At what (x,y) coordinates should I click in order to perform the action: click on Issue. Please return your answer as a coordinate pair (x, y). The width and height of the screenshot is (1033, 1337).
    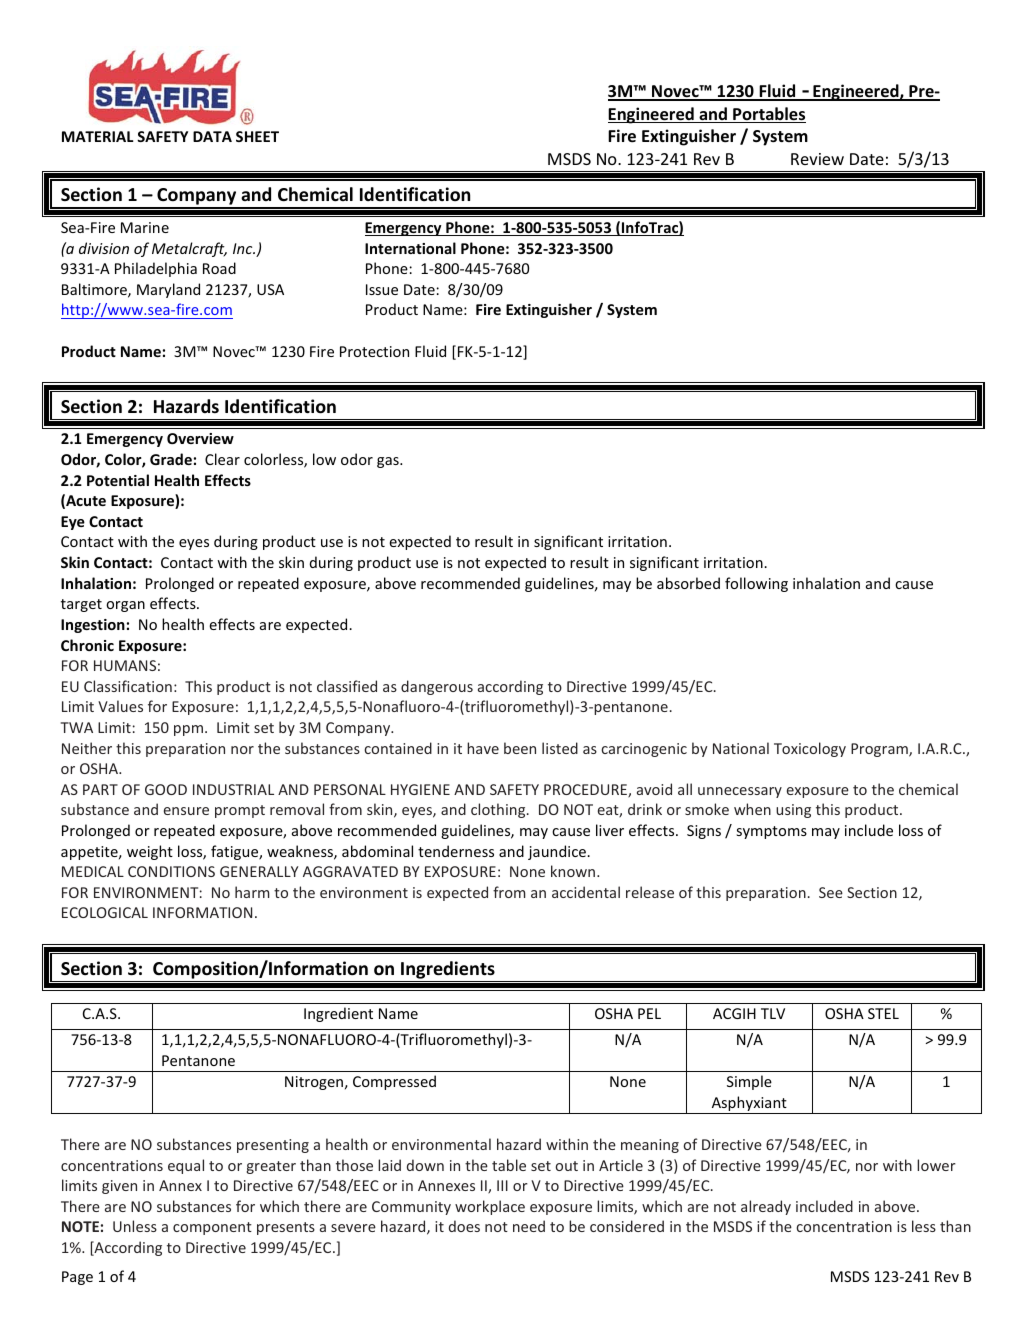
    Looking at the image, I should click on (382, 289).
